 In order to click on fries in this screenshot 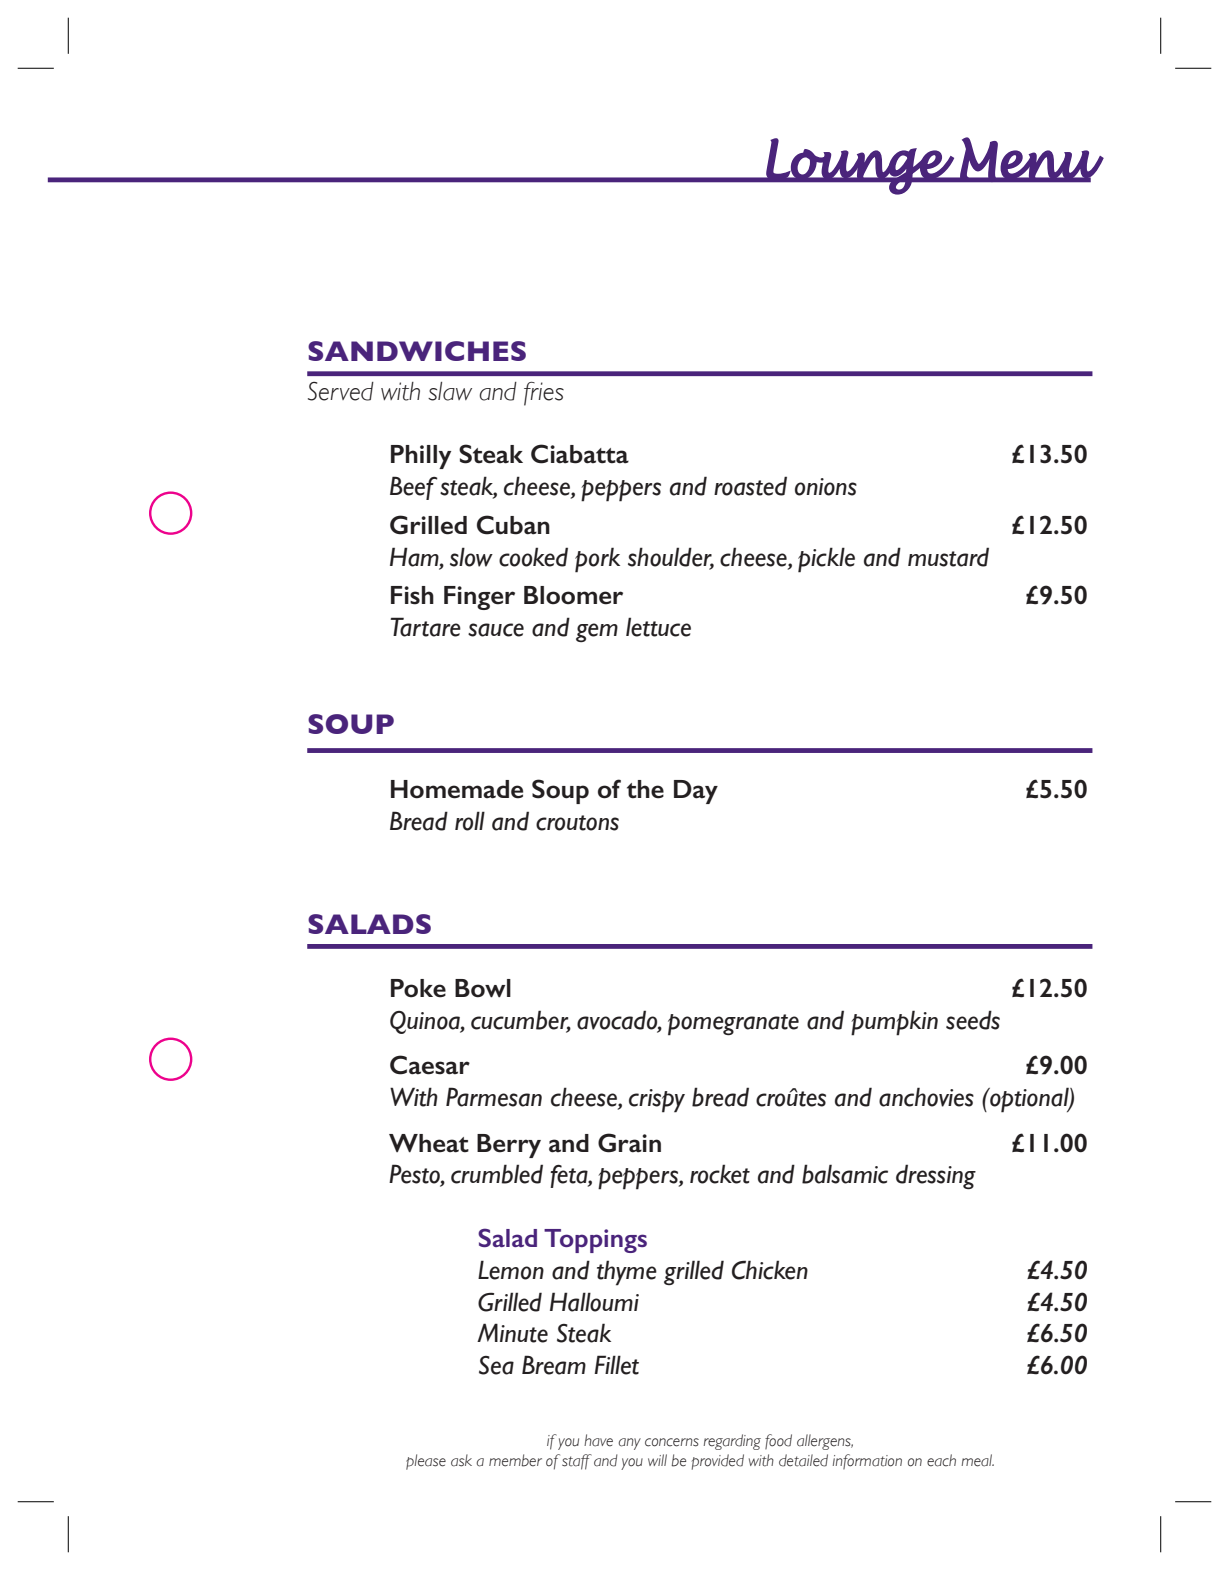, I will do `click(544, 394)`.
